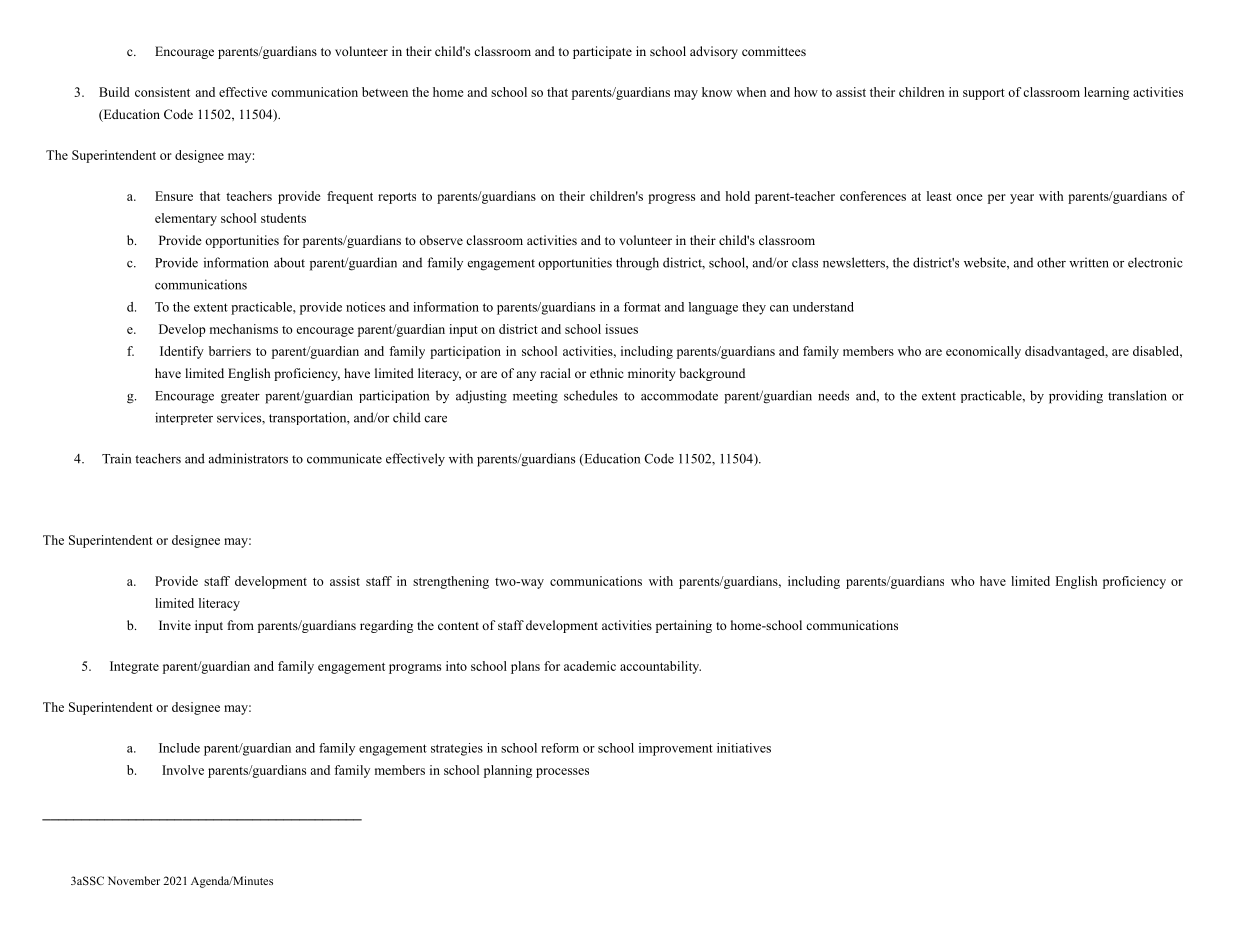  Describe the element at coordinates (134, 880) in the screenshot. I see `November` at that location.
